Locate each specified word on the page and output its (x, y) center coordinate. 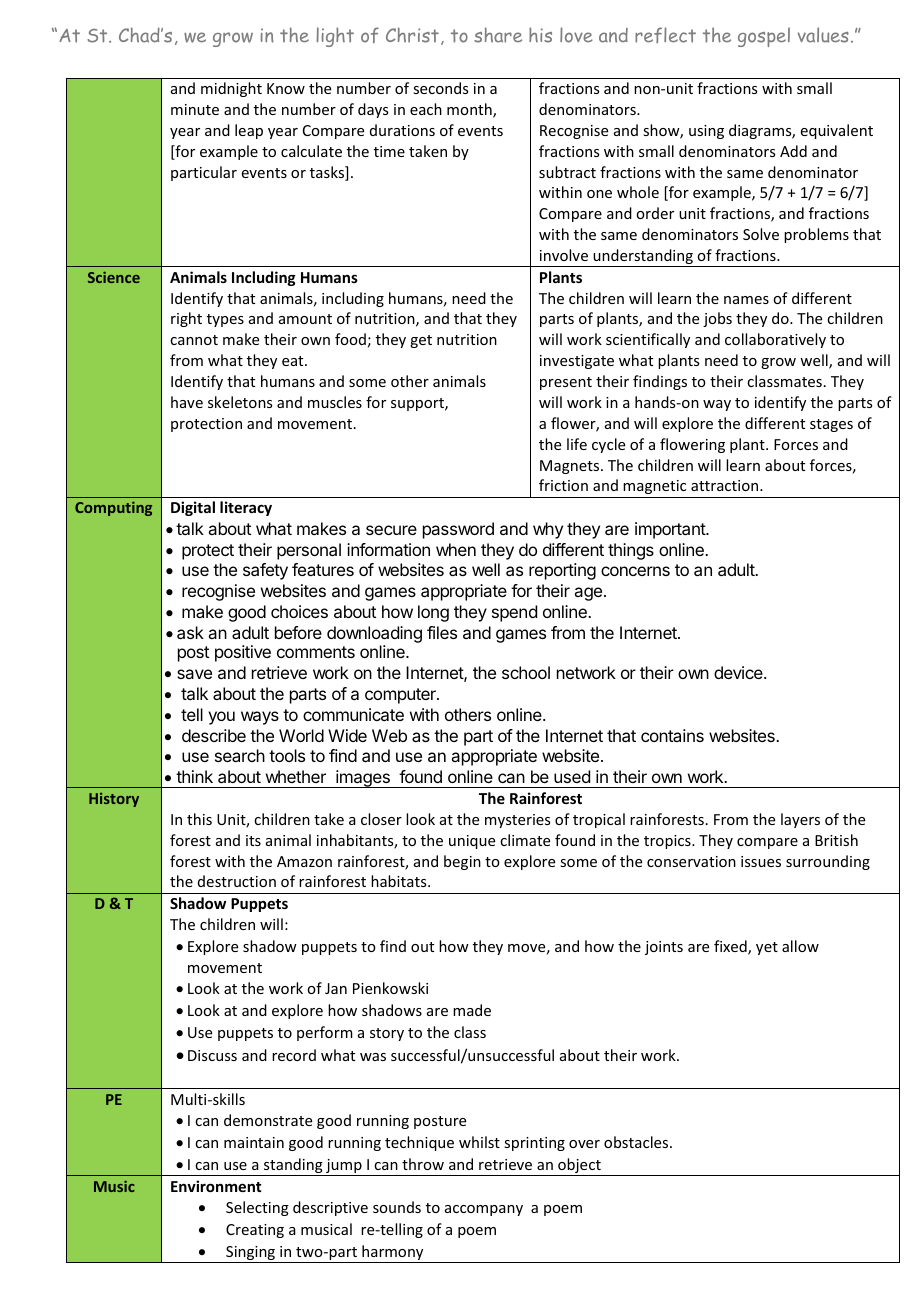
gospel (764, 37)
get (421, 341)
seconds (440, 88)
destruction (237, 881)
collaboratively (775, 340)
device (739, 672)
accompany (484, 1210)
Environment (216, 1186)
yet (767, 948)
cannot (194, 340)
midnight (231, 89)
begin (462, 862)
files (442, 632)
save (194, 674)
